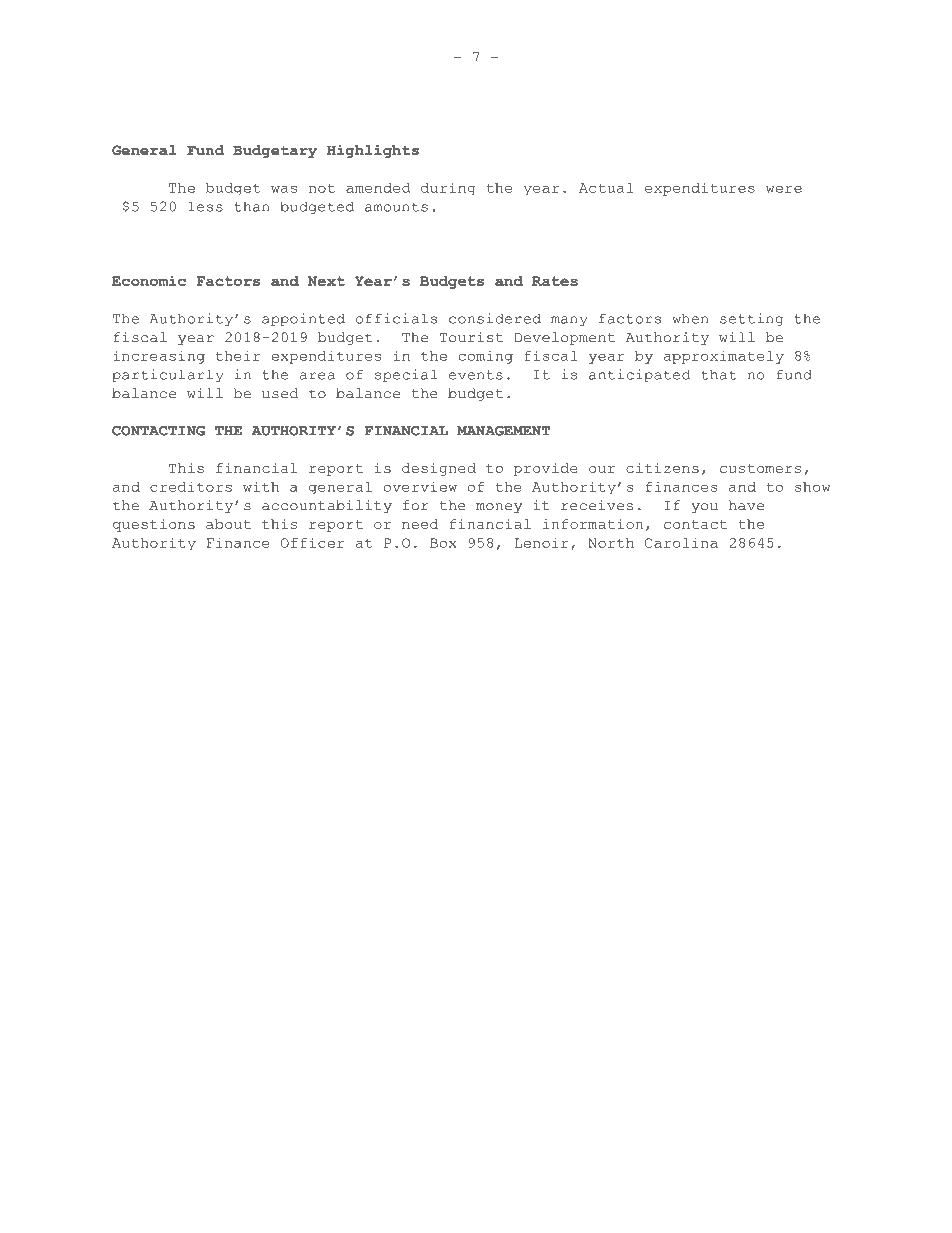 The height and width of the image is (1233, 952). I want to click on their, so click(238, 355).
